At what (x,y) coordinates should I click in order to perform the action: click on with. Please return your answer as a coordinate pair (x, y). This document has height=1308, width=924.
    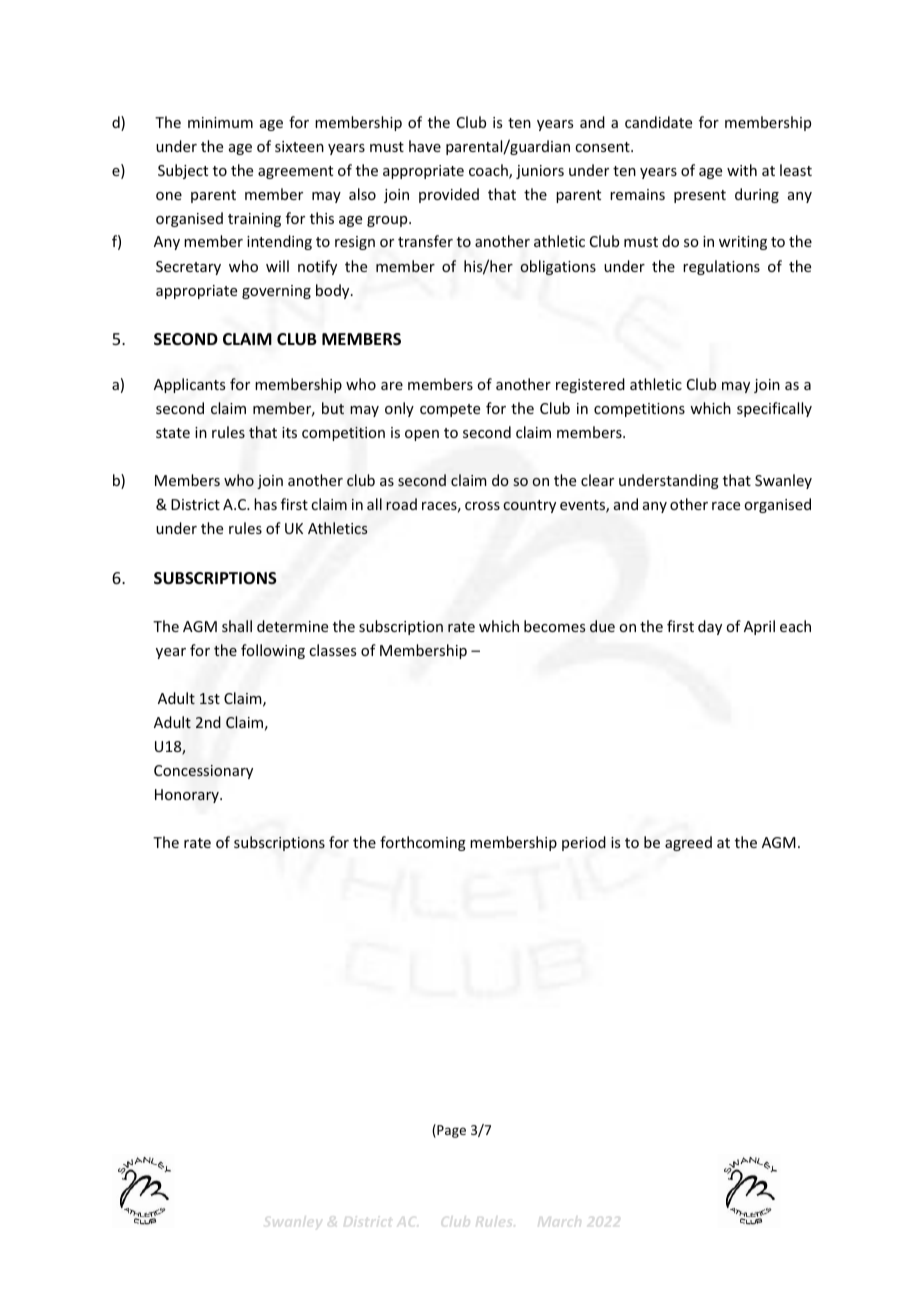
    Looking at the image, I should click on (742, 170).
